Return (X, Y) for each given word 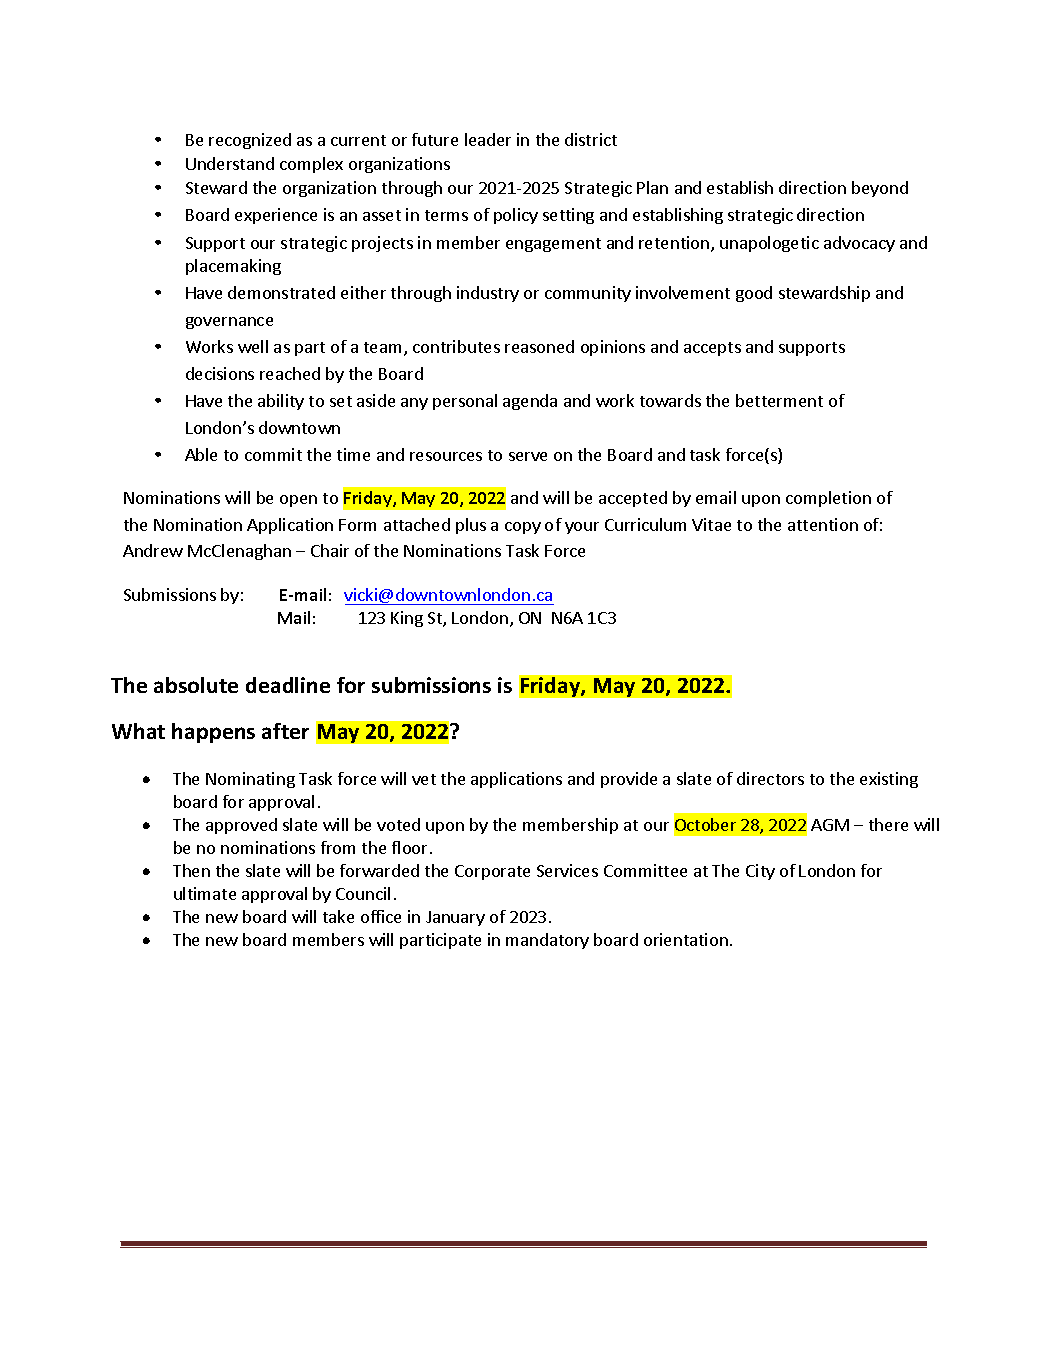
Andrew (153, 550)
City (760, 872)
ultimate (205, 893)
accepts (712, 349)
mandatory (547, 941)
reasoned (539, 346)
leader (488, 139)
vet (424, 779)
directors (770, 778)
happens (213, 733)
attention (823, 524)
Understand (230, 163)
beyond (880, 189)
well (253, 346)
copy (523, 528)
